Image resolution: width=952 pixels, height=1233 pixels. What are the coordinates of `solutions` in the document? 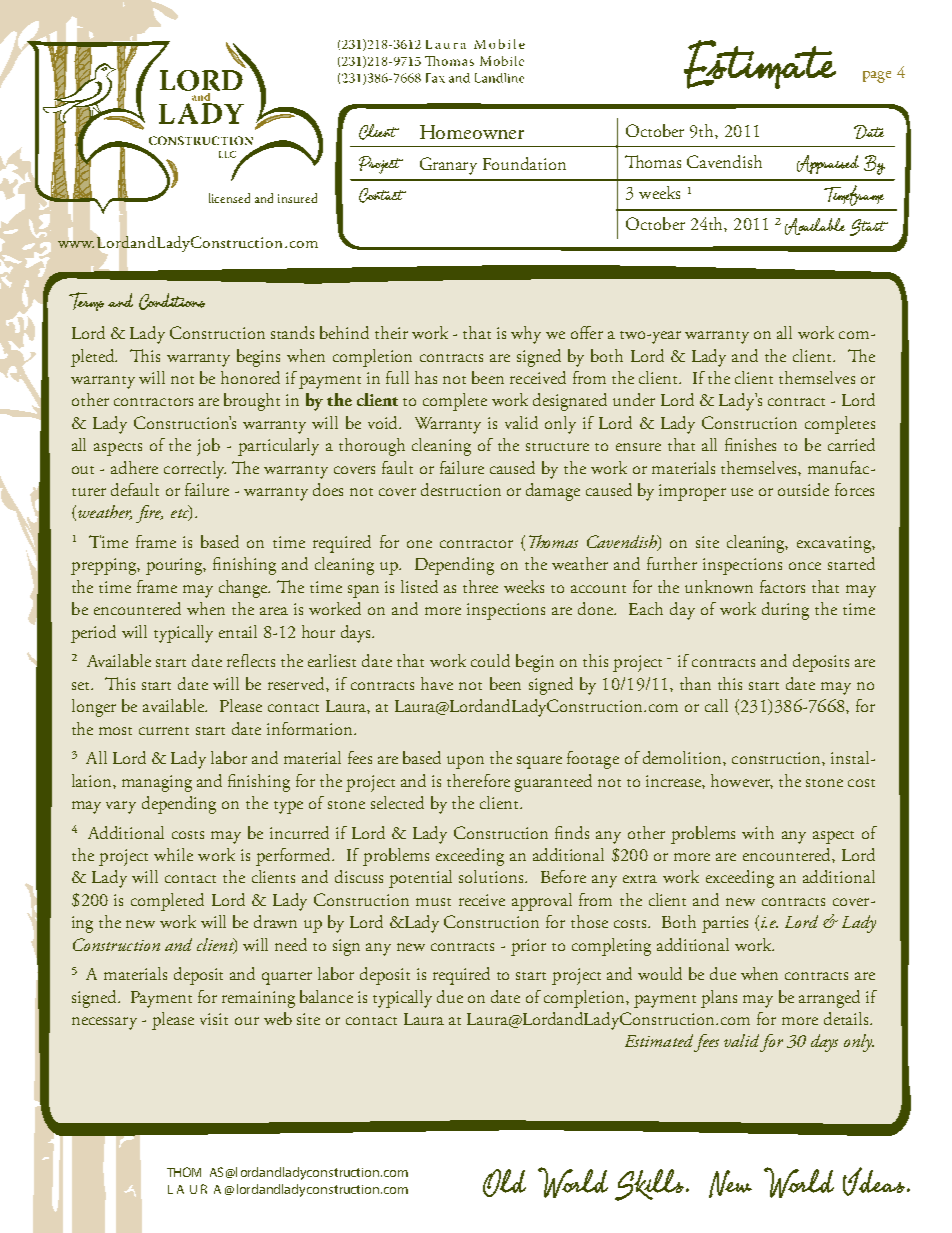 It's located at (492, 876).
